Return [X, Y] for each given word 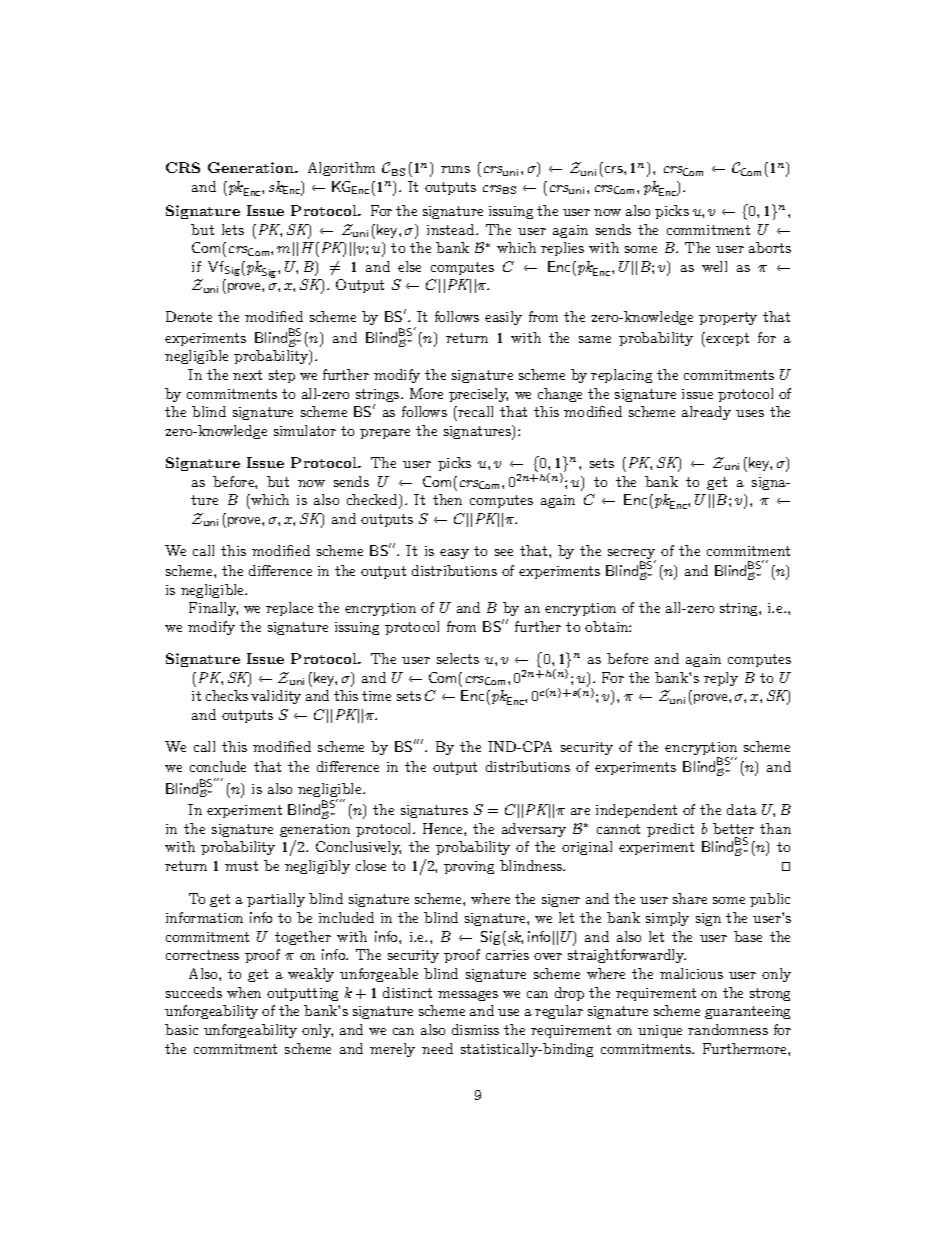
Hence [444, 828]
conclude [218, 766]
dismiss [475, 1029]
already [706, 413]
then [447, 499]
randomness [728, 1029]
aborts [770, 247]
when [244, 992]
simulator [305, 430]
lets [233, 229]
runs [455, 169]
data [742, 809]
